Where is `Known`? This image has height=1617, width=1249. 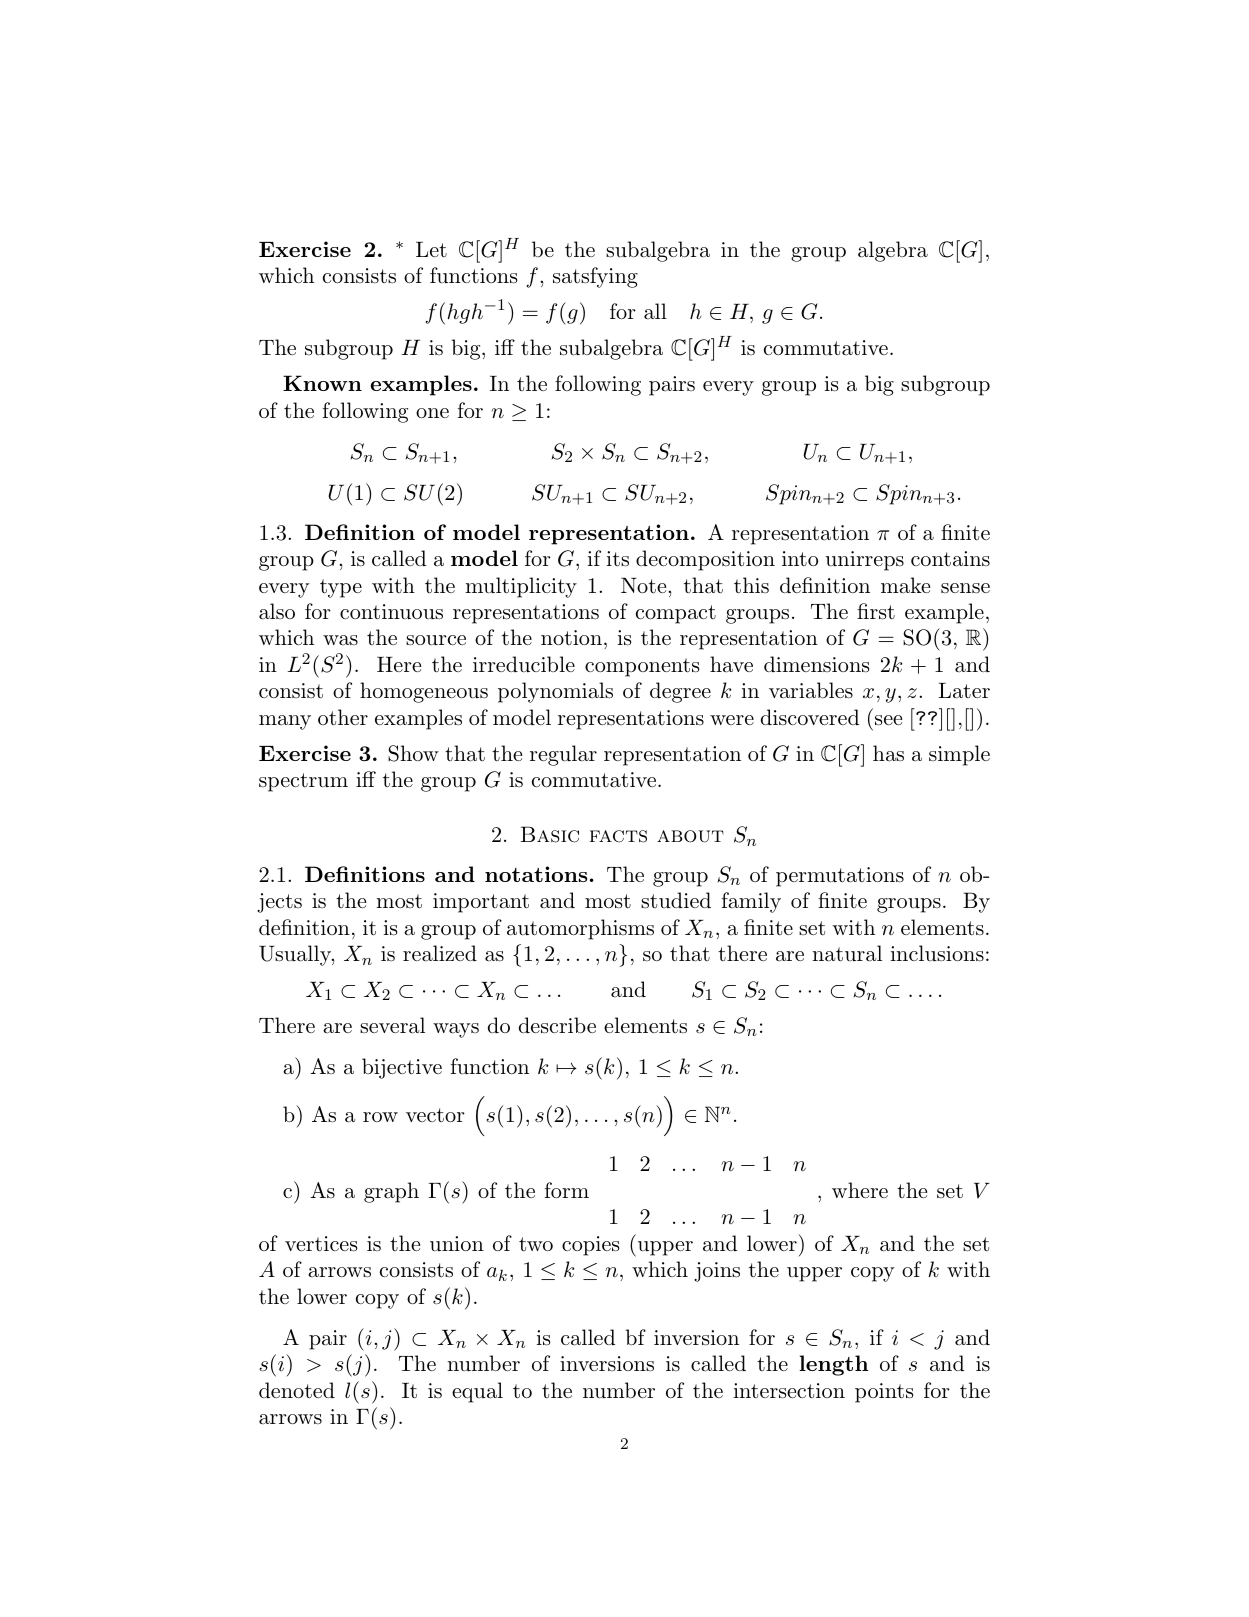
Known is located at coordinates (322, 383).
